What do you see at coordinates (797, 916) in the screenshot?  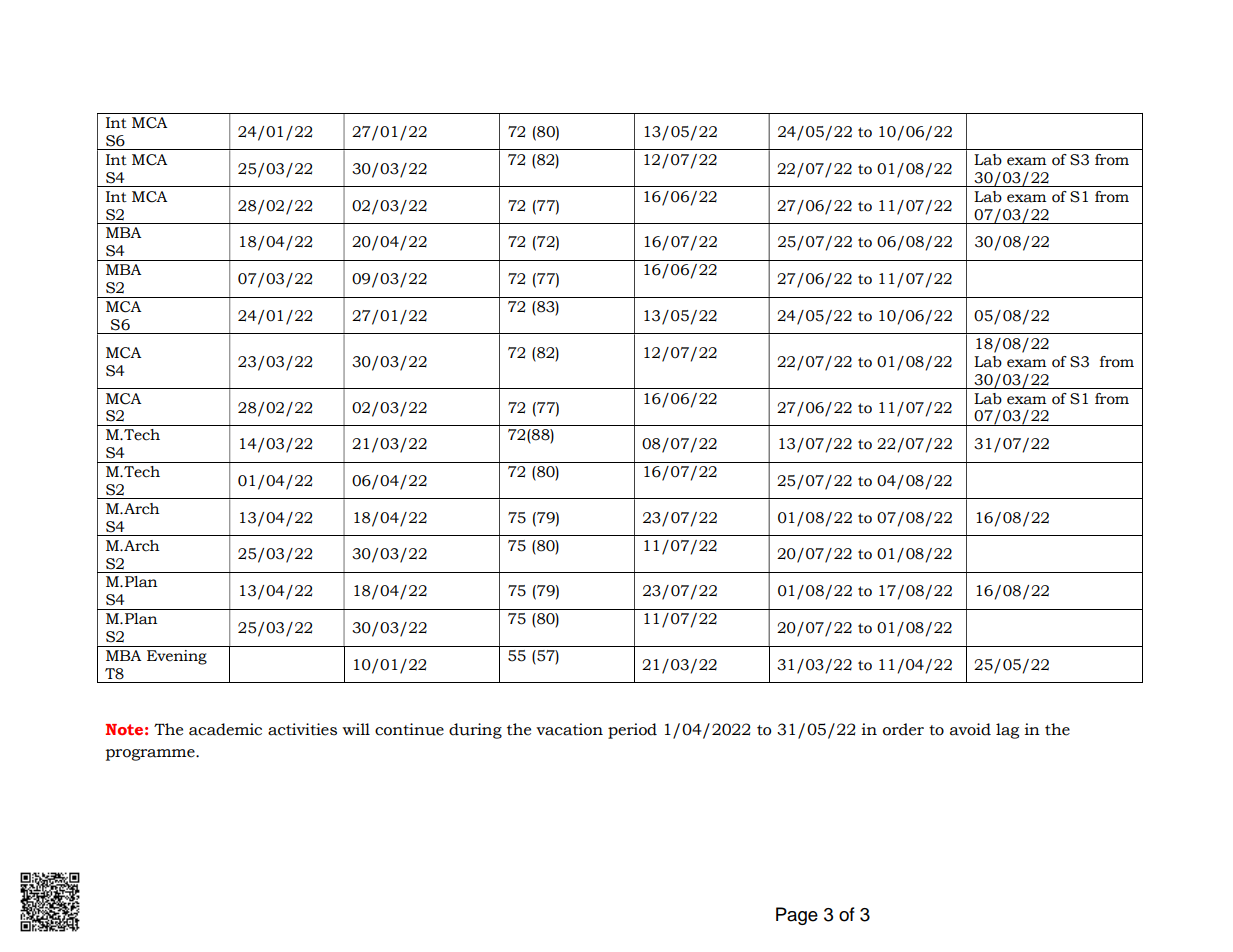 I see `Page` at bounding box center [797, 916].
